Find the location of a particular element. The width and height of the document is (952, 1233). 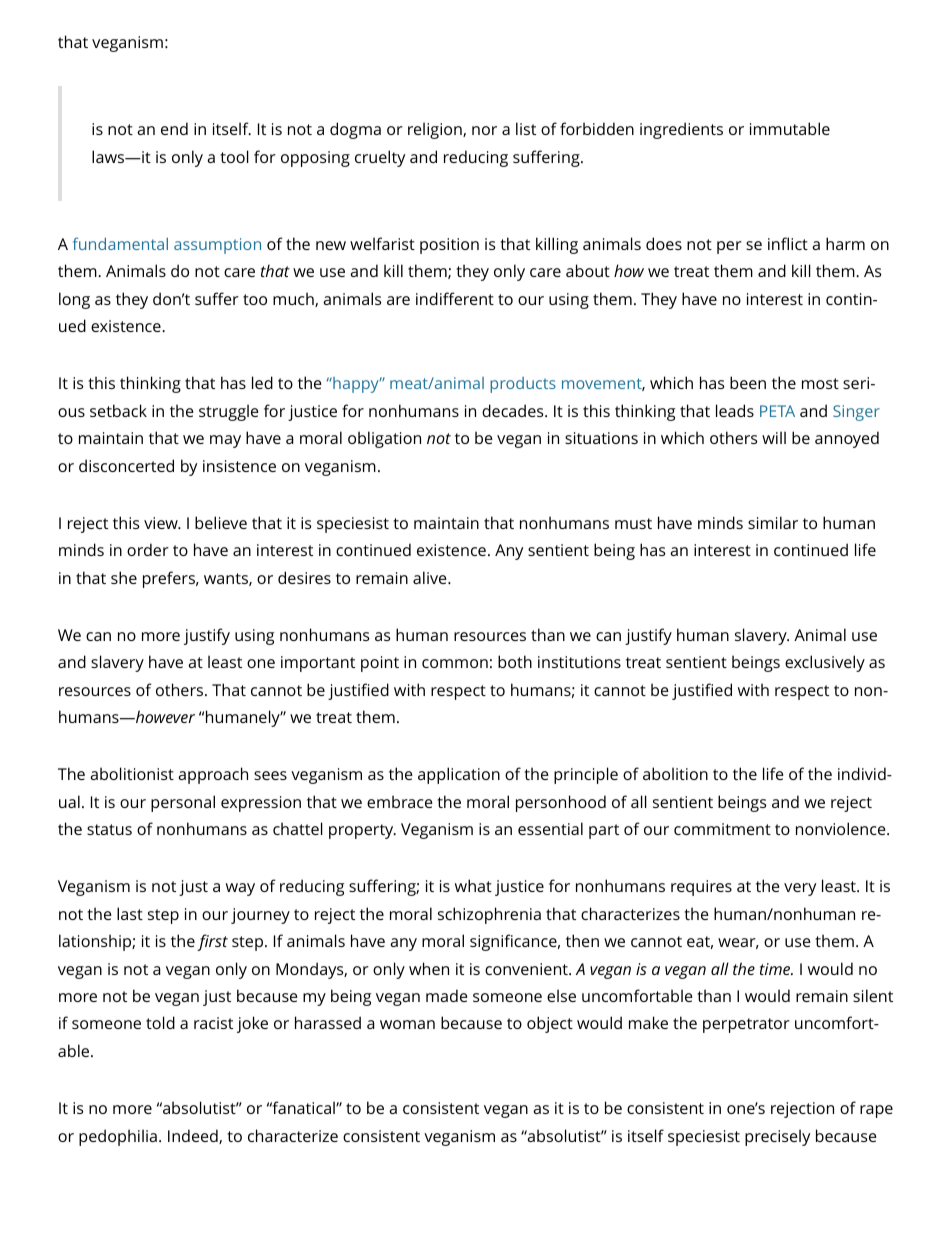

precisely is located at coordinates (777, 1137).
